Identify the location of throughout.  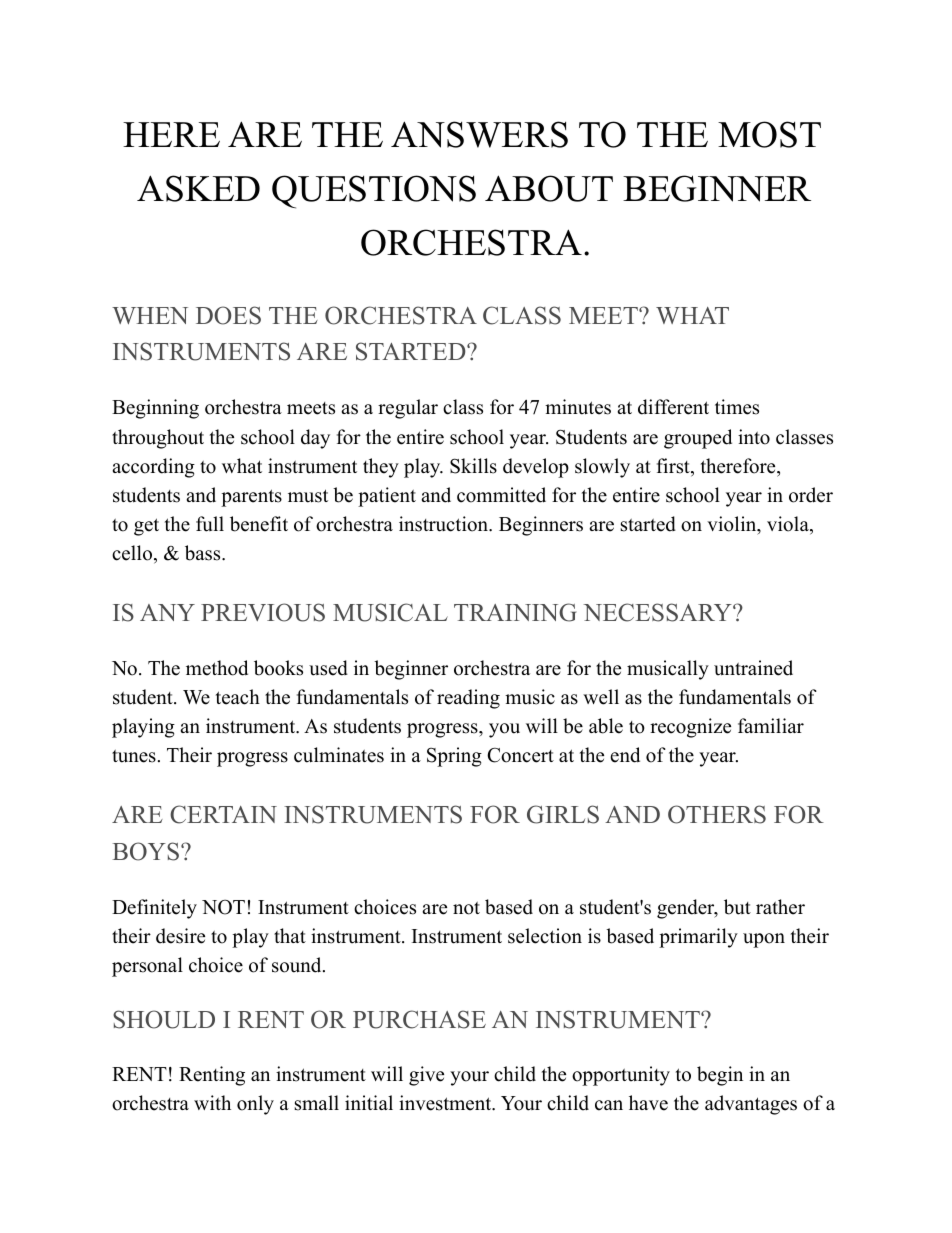
(158, 439).
